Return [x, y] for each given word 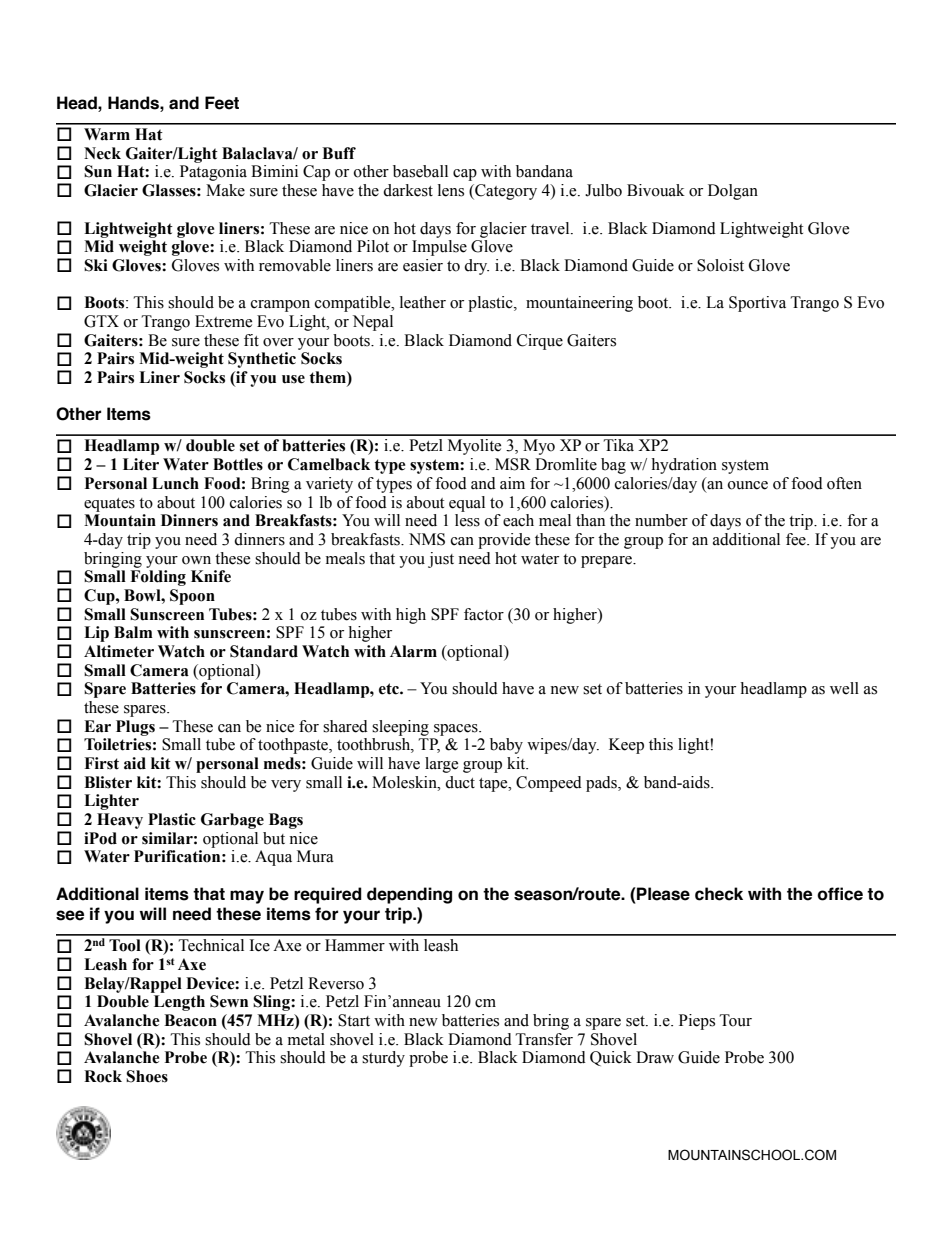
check [719, 894]
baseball [420, 171]
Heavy [120, 821]
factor [484, 614]
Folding [158, 578]
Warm [107, 134]
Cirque [540, 342]
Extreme [223, 321]
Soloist [720, 265]
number [661, 520]
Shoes [147, 1076]
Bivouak [656, 190]
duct [460, 782]
